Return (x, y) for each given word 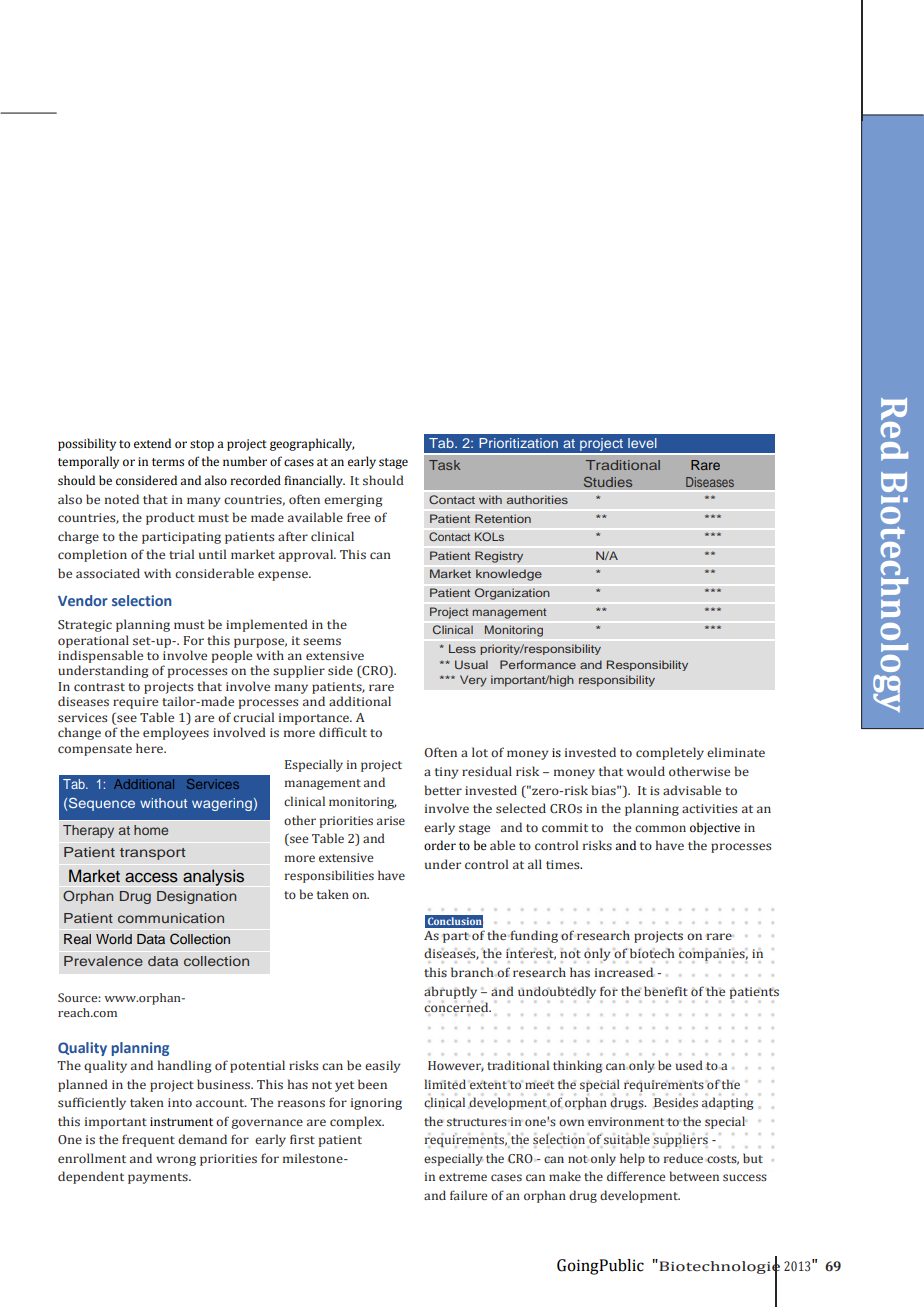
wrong (176, 1161)
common (660, 828)
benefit (666, 991)
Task (444, 465)
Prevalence (103, 961)
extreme (463, 1177)
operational (93, 641)
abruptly (450, 992)
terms (168, 462)
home (151, 830)
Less (462, 648)
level (642, 443)
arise (391, 820)
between (694, 1176)
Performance (538, 664)
